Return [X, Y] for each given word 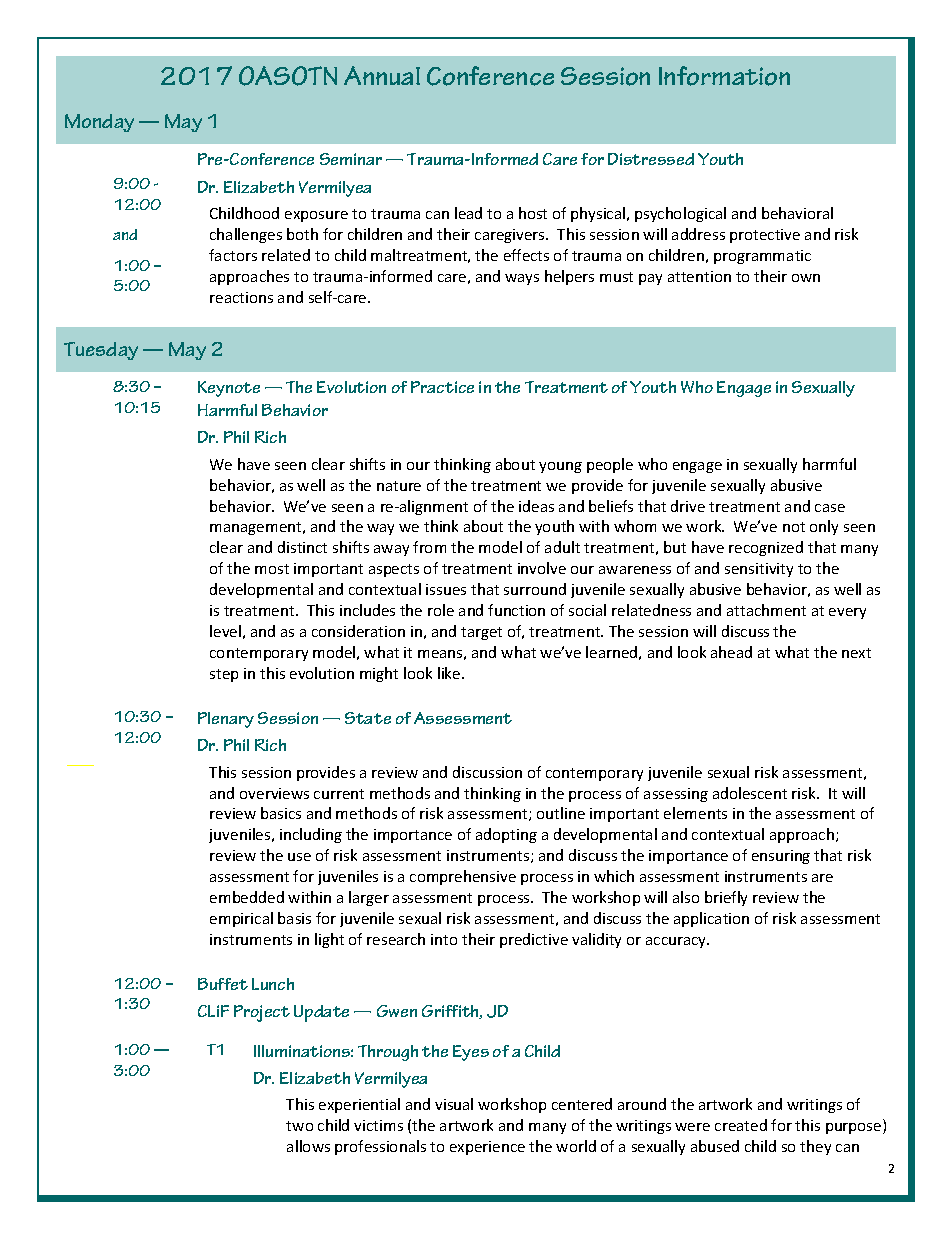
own [806, 278]
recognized [766, 548]
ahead [731, 652]
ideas [536, 506]
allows [308, 1146]
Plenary [226, 720]
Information [724, 76]
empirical [241, 919]
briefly [726, 898]
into [444, 939]
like [450, 673]
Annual [382, 75]
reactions [241, 297]
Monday [99, 123]
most [272, 569]
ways [522, 279]
